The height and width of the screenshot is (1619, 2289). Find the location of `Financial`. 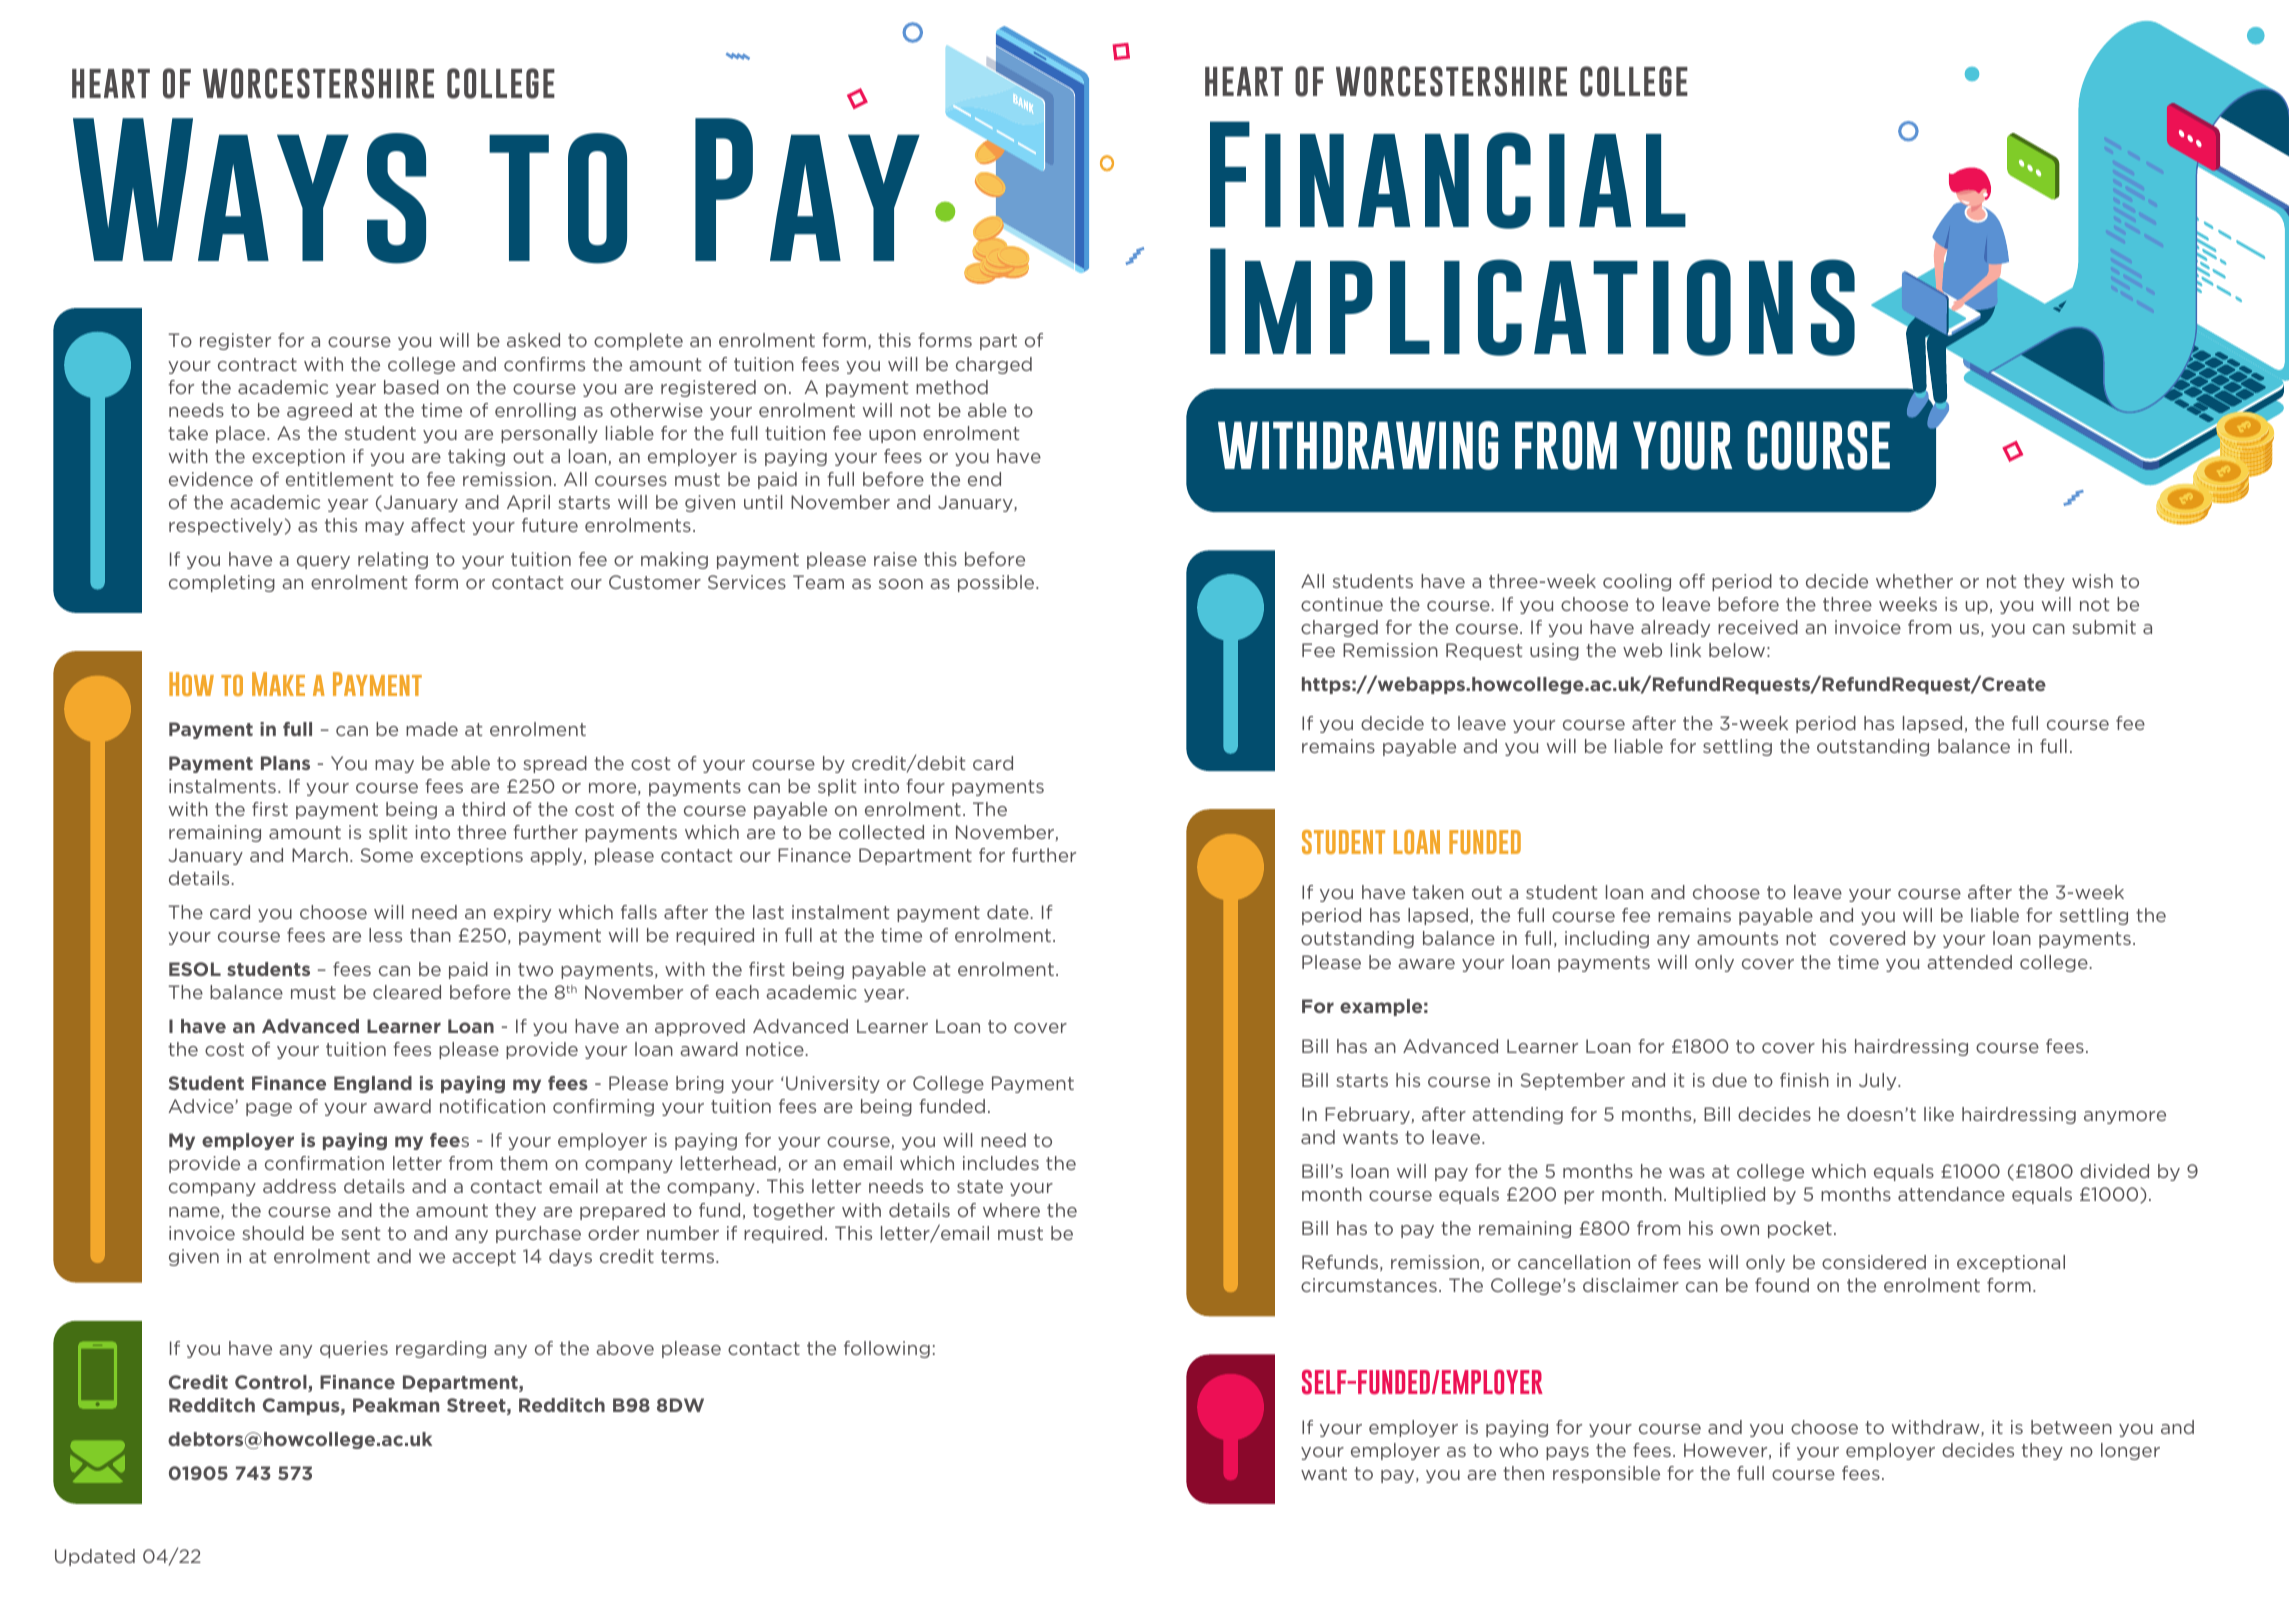

Financial is located at coordinates (1448, 175).
